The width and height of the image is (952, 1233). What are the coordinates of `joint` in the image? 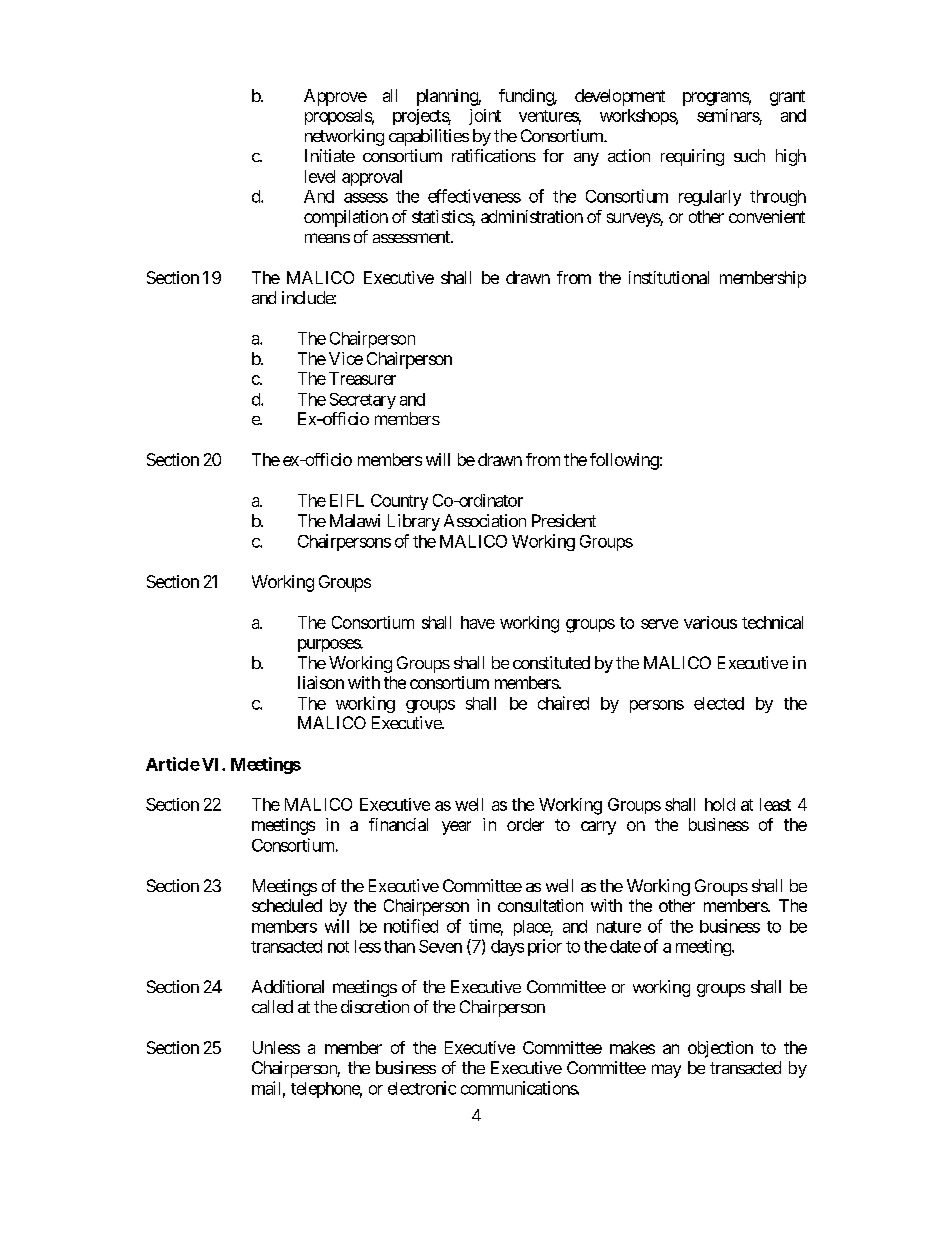 It's located at (485, 117).
